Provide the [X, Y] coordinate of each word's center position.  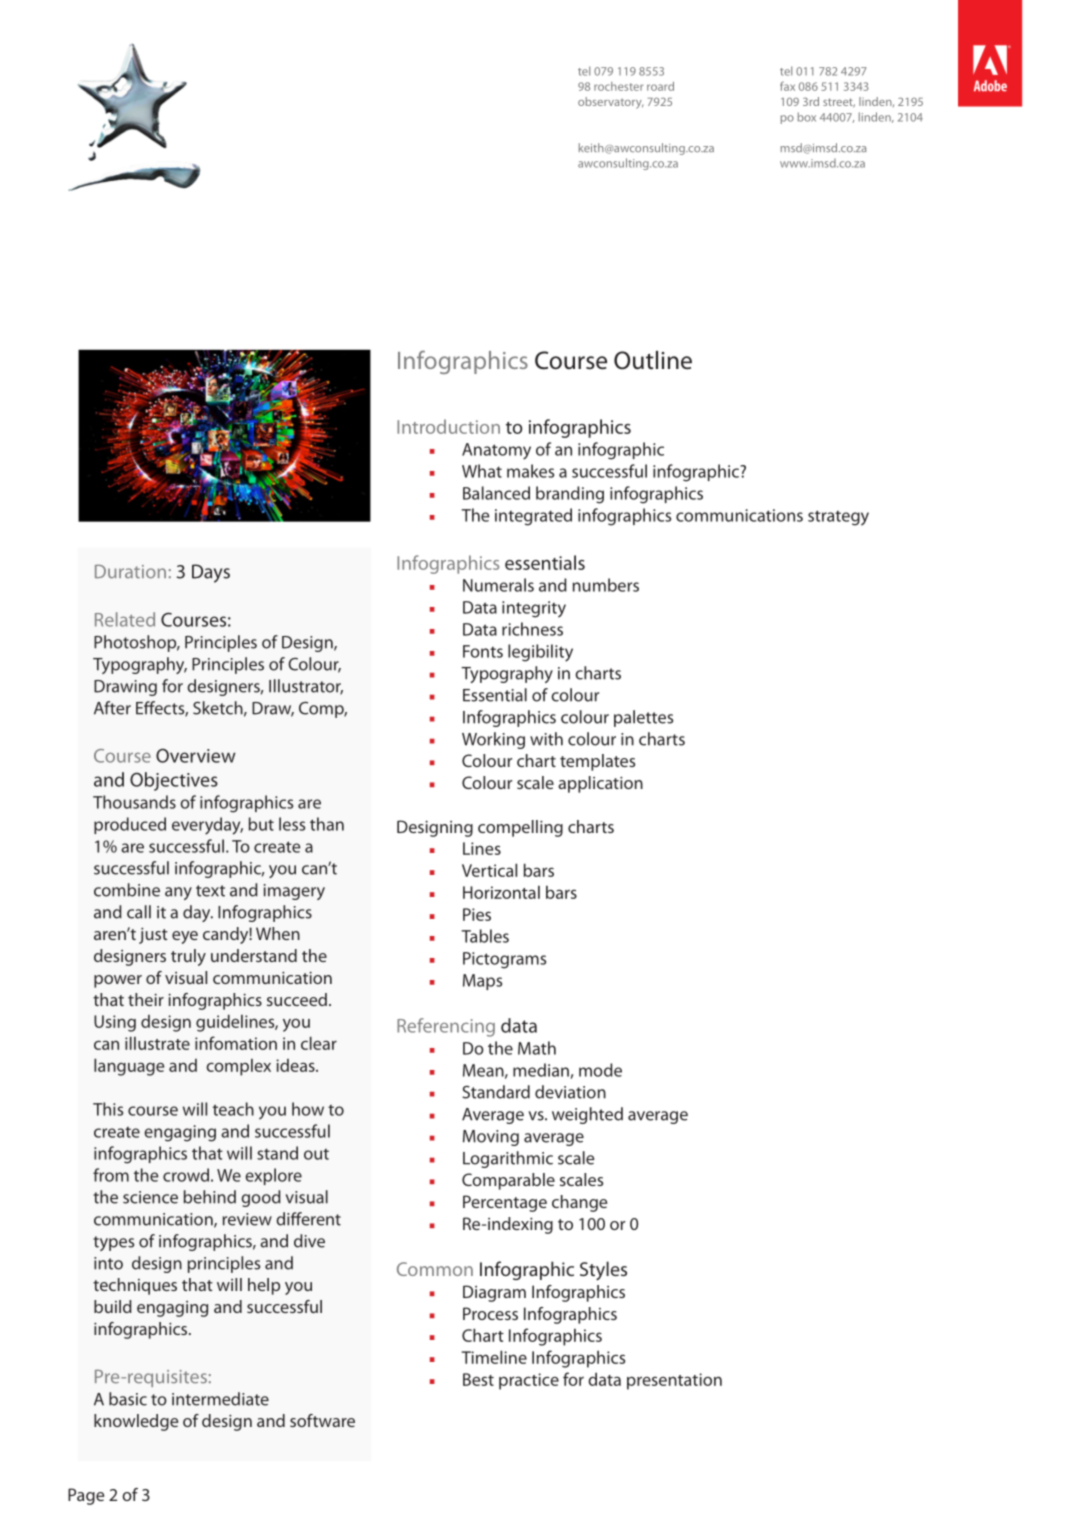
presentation [674, 1381]
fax [787, 86]
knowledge [136, 1422]
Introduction [448, 426]
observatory [610, 103]
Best [478, 1379]
